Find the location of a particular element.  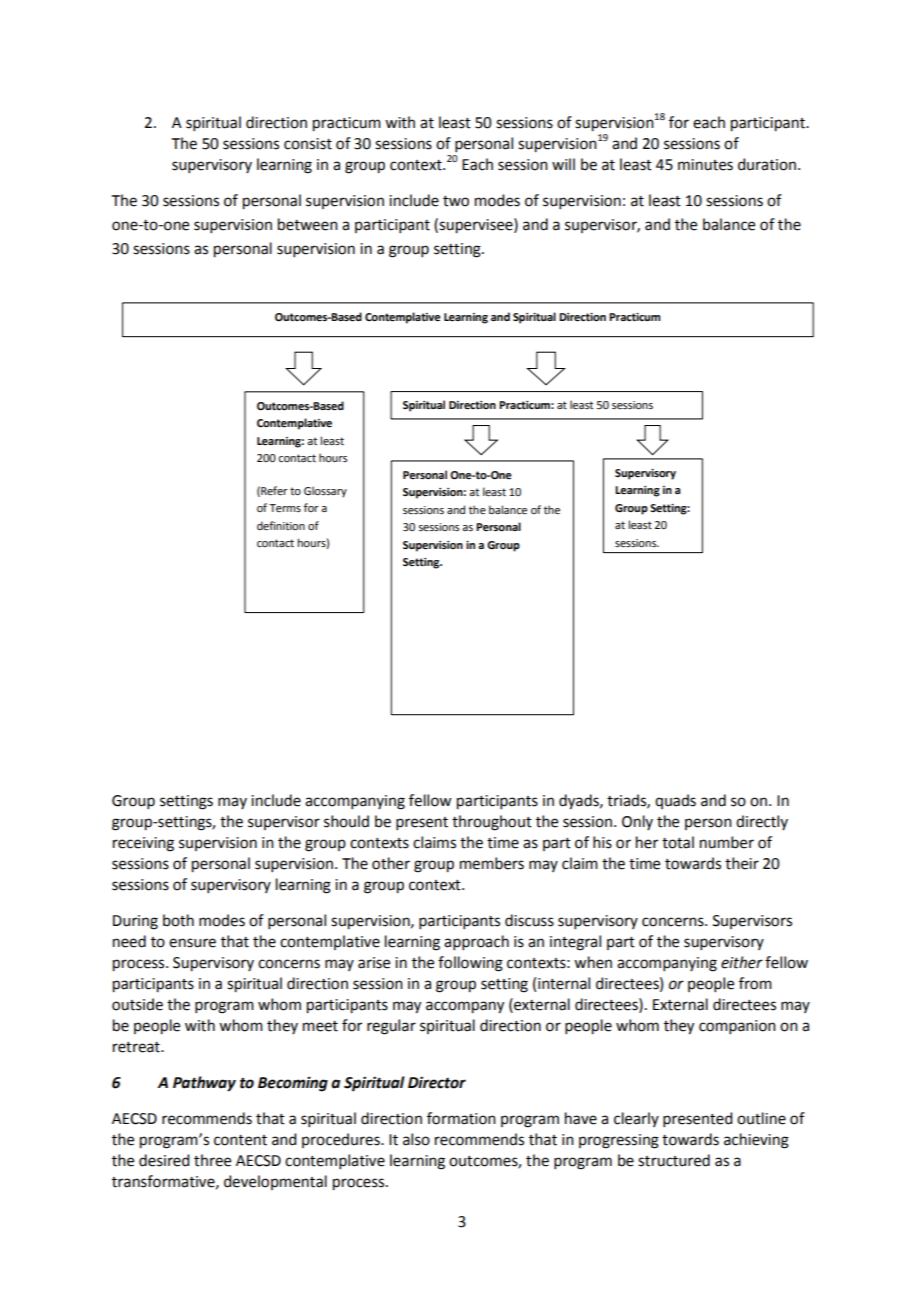

ensure is located at coordinates (192, 943).
